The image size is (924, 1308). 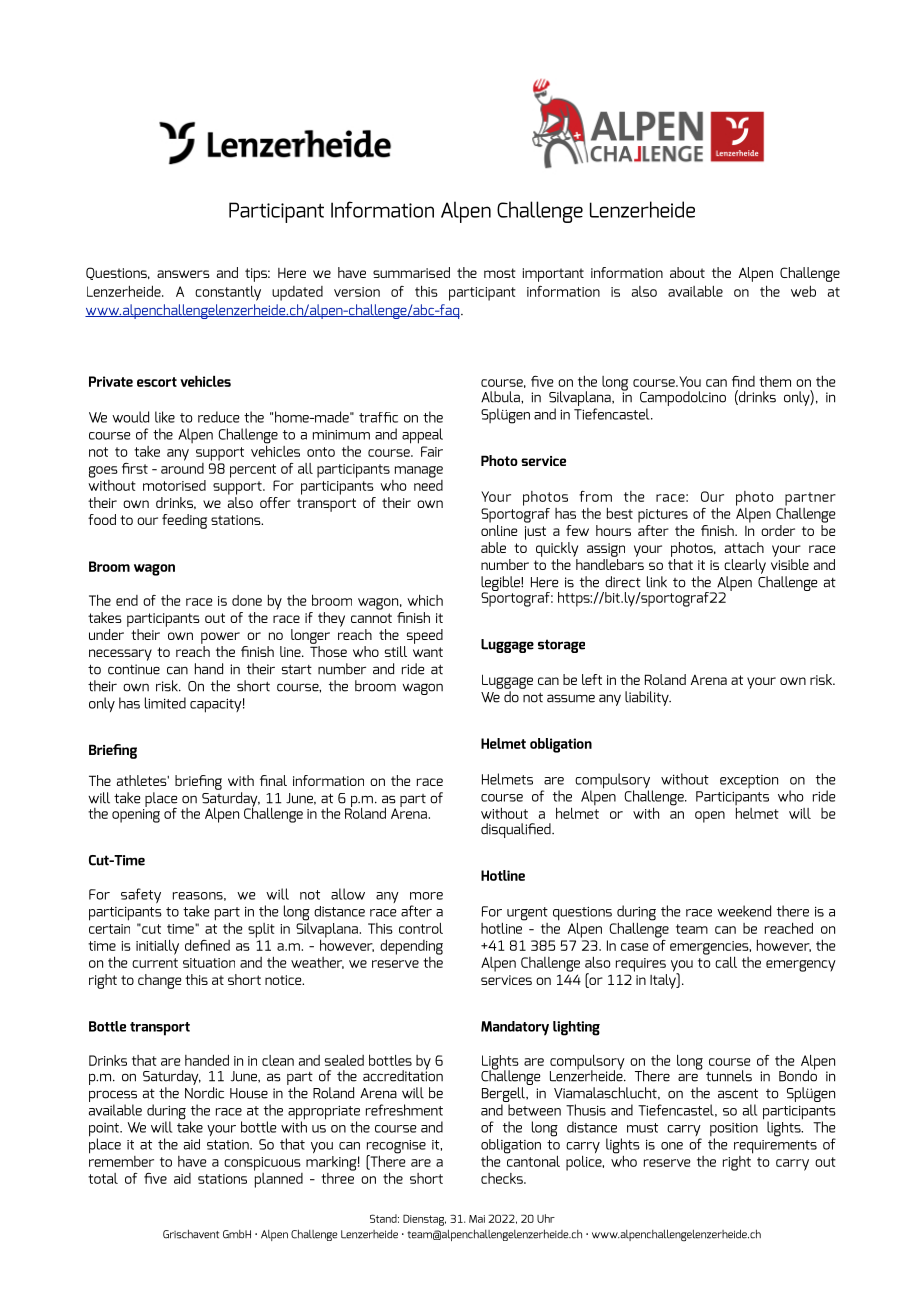 I want to click on about, so click(x=687, y=272).
